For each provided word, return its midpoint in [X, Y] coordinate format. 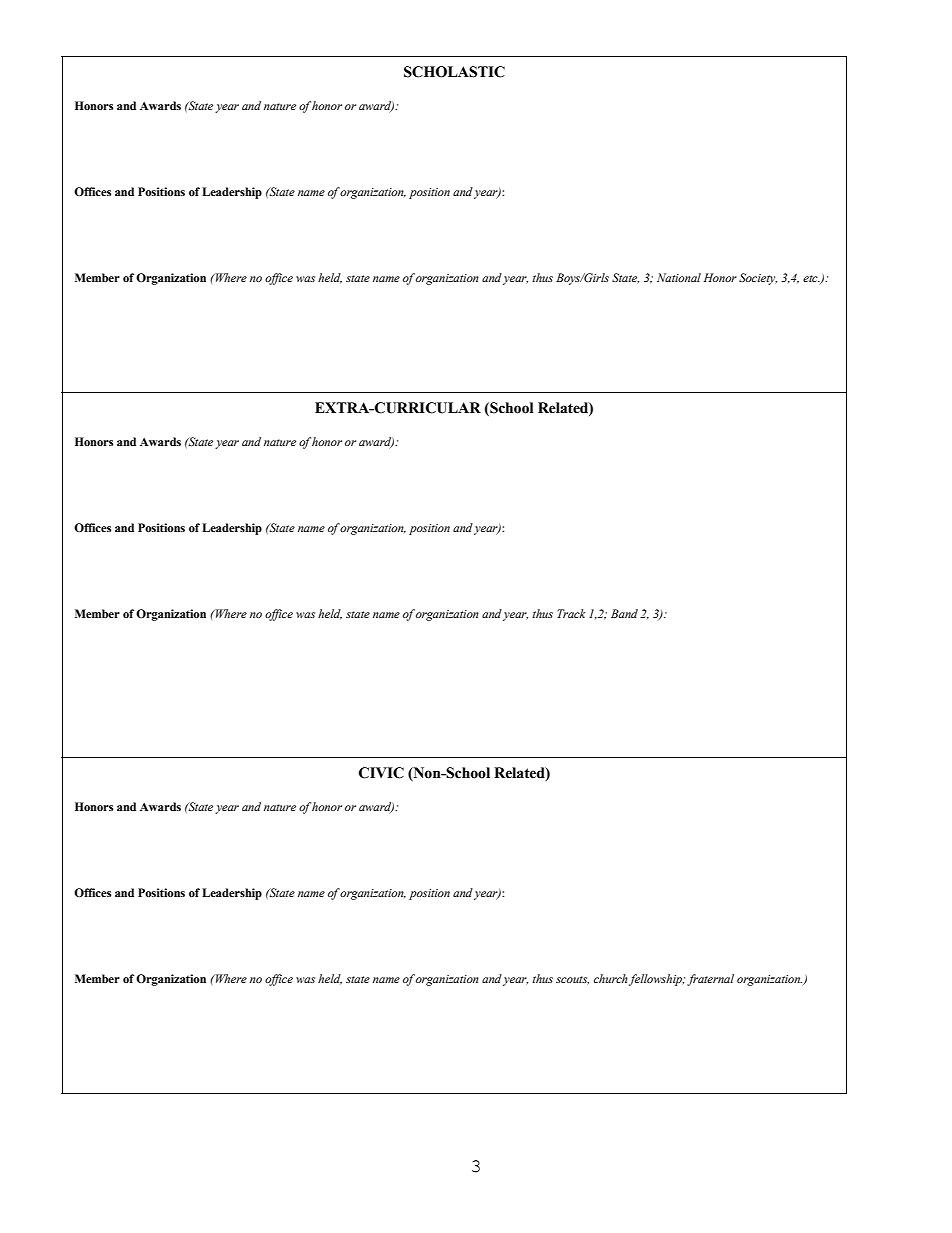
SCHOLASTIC [454, 72]
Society [758, 279]
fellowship [656, 980]
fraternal [710, 980]
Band [624, 613]
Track [571, 613]
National [679, 277]
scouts [572, 980]
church [611, 978]
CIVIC [381, 773]
